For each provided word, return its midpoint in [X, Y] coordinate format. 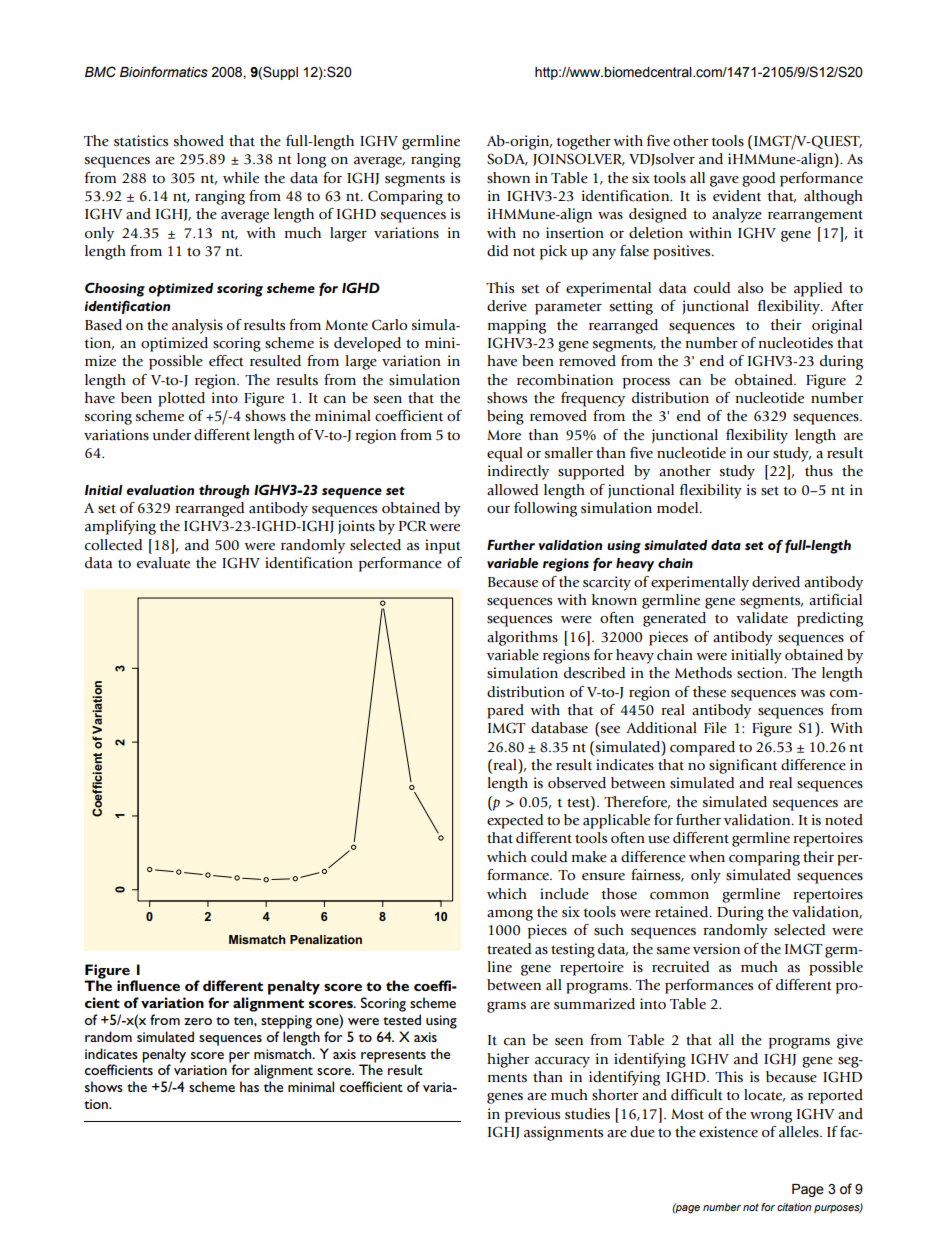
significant [743, 766]
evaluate [163, 563]
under [171, 435]
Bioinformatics [164, 72]
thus [819, 471]
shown [508, 178]
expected [515, 821]
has [249, 1086]
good [758, 179]
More [504, 435]
